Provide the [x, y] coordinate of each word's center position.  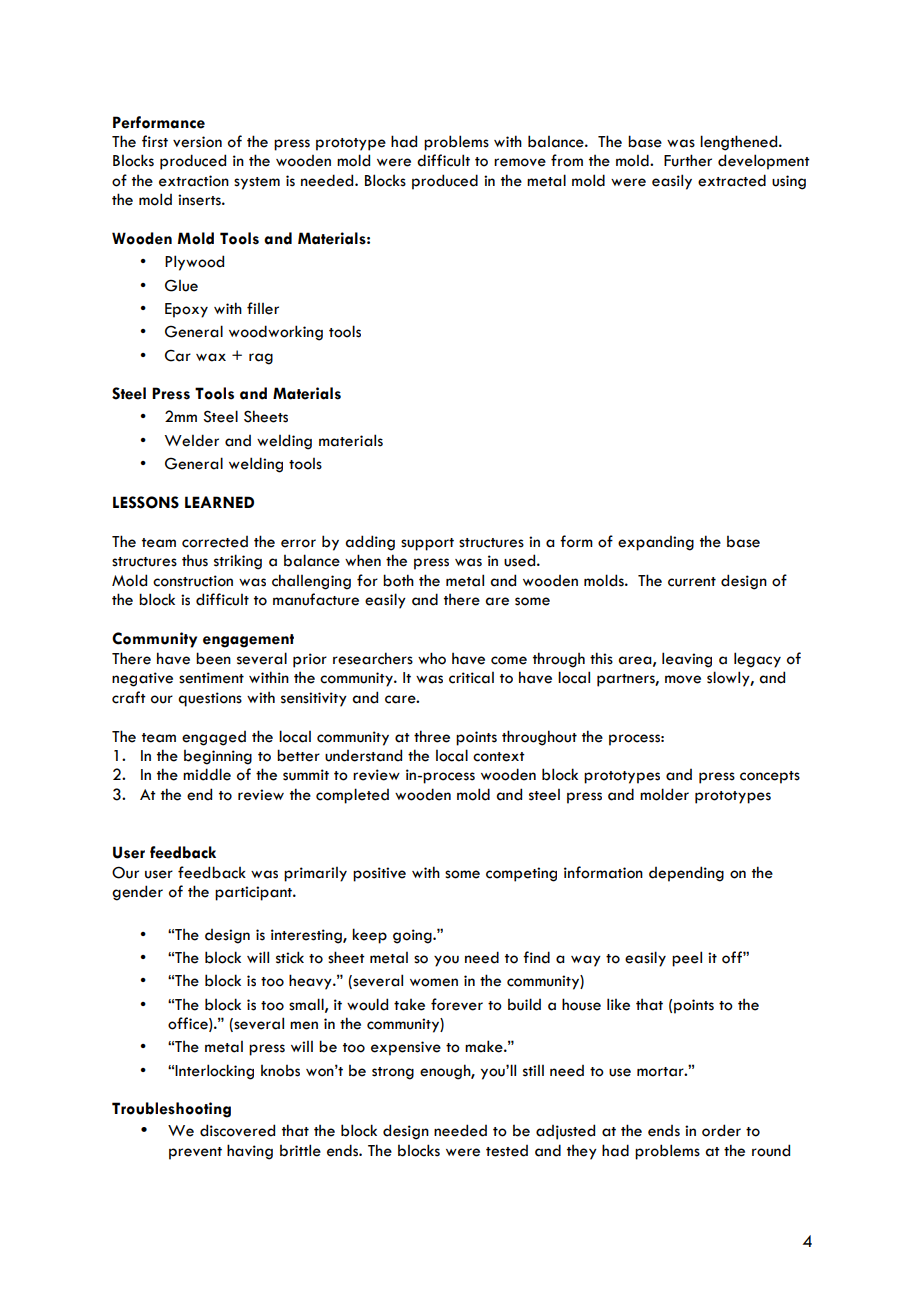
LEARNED [219, 502]
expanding [656, 543]
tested [507, 1151]
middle [207, 774]
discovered [237, 1130]
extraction [194, 181]
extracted [732, 180]
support [427, 544]
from [567, 160]
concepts [770, 777]
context [499, 757]
